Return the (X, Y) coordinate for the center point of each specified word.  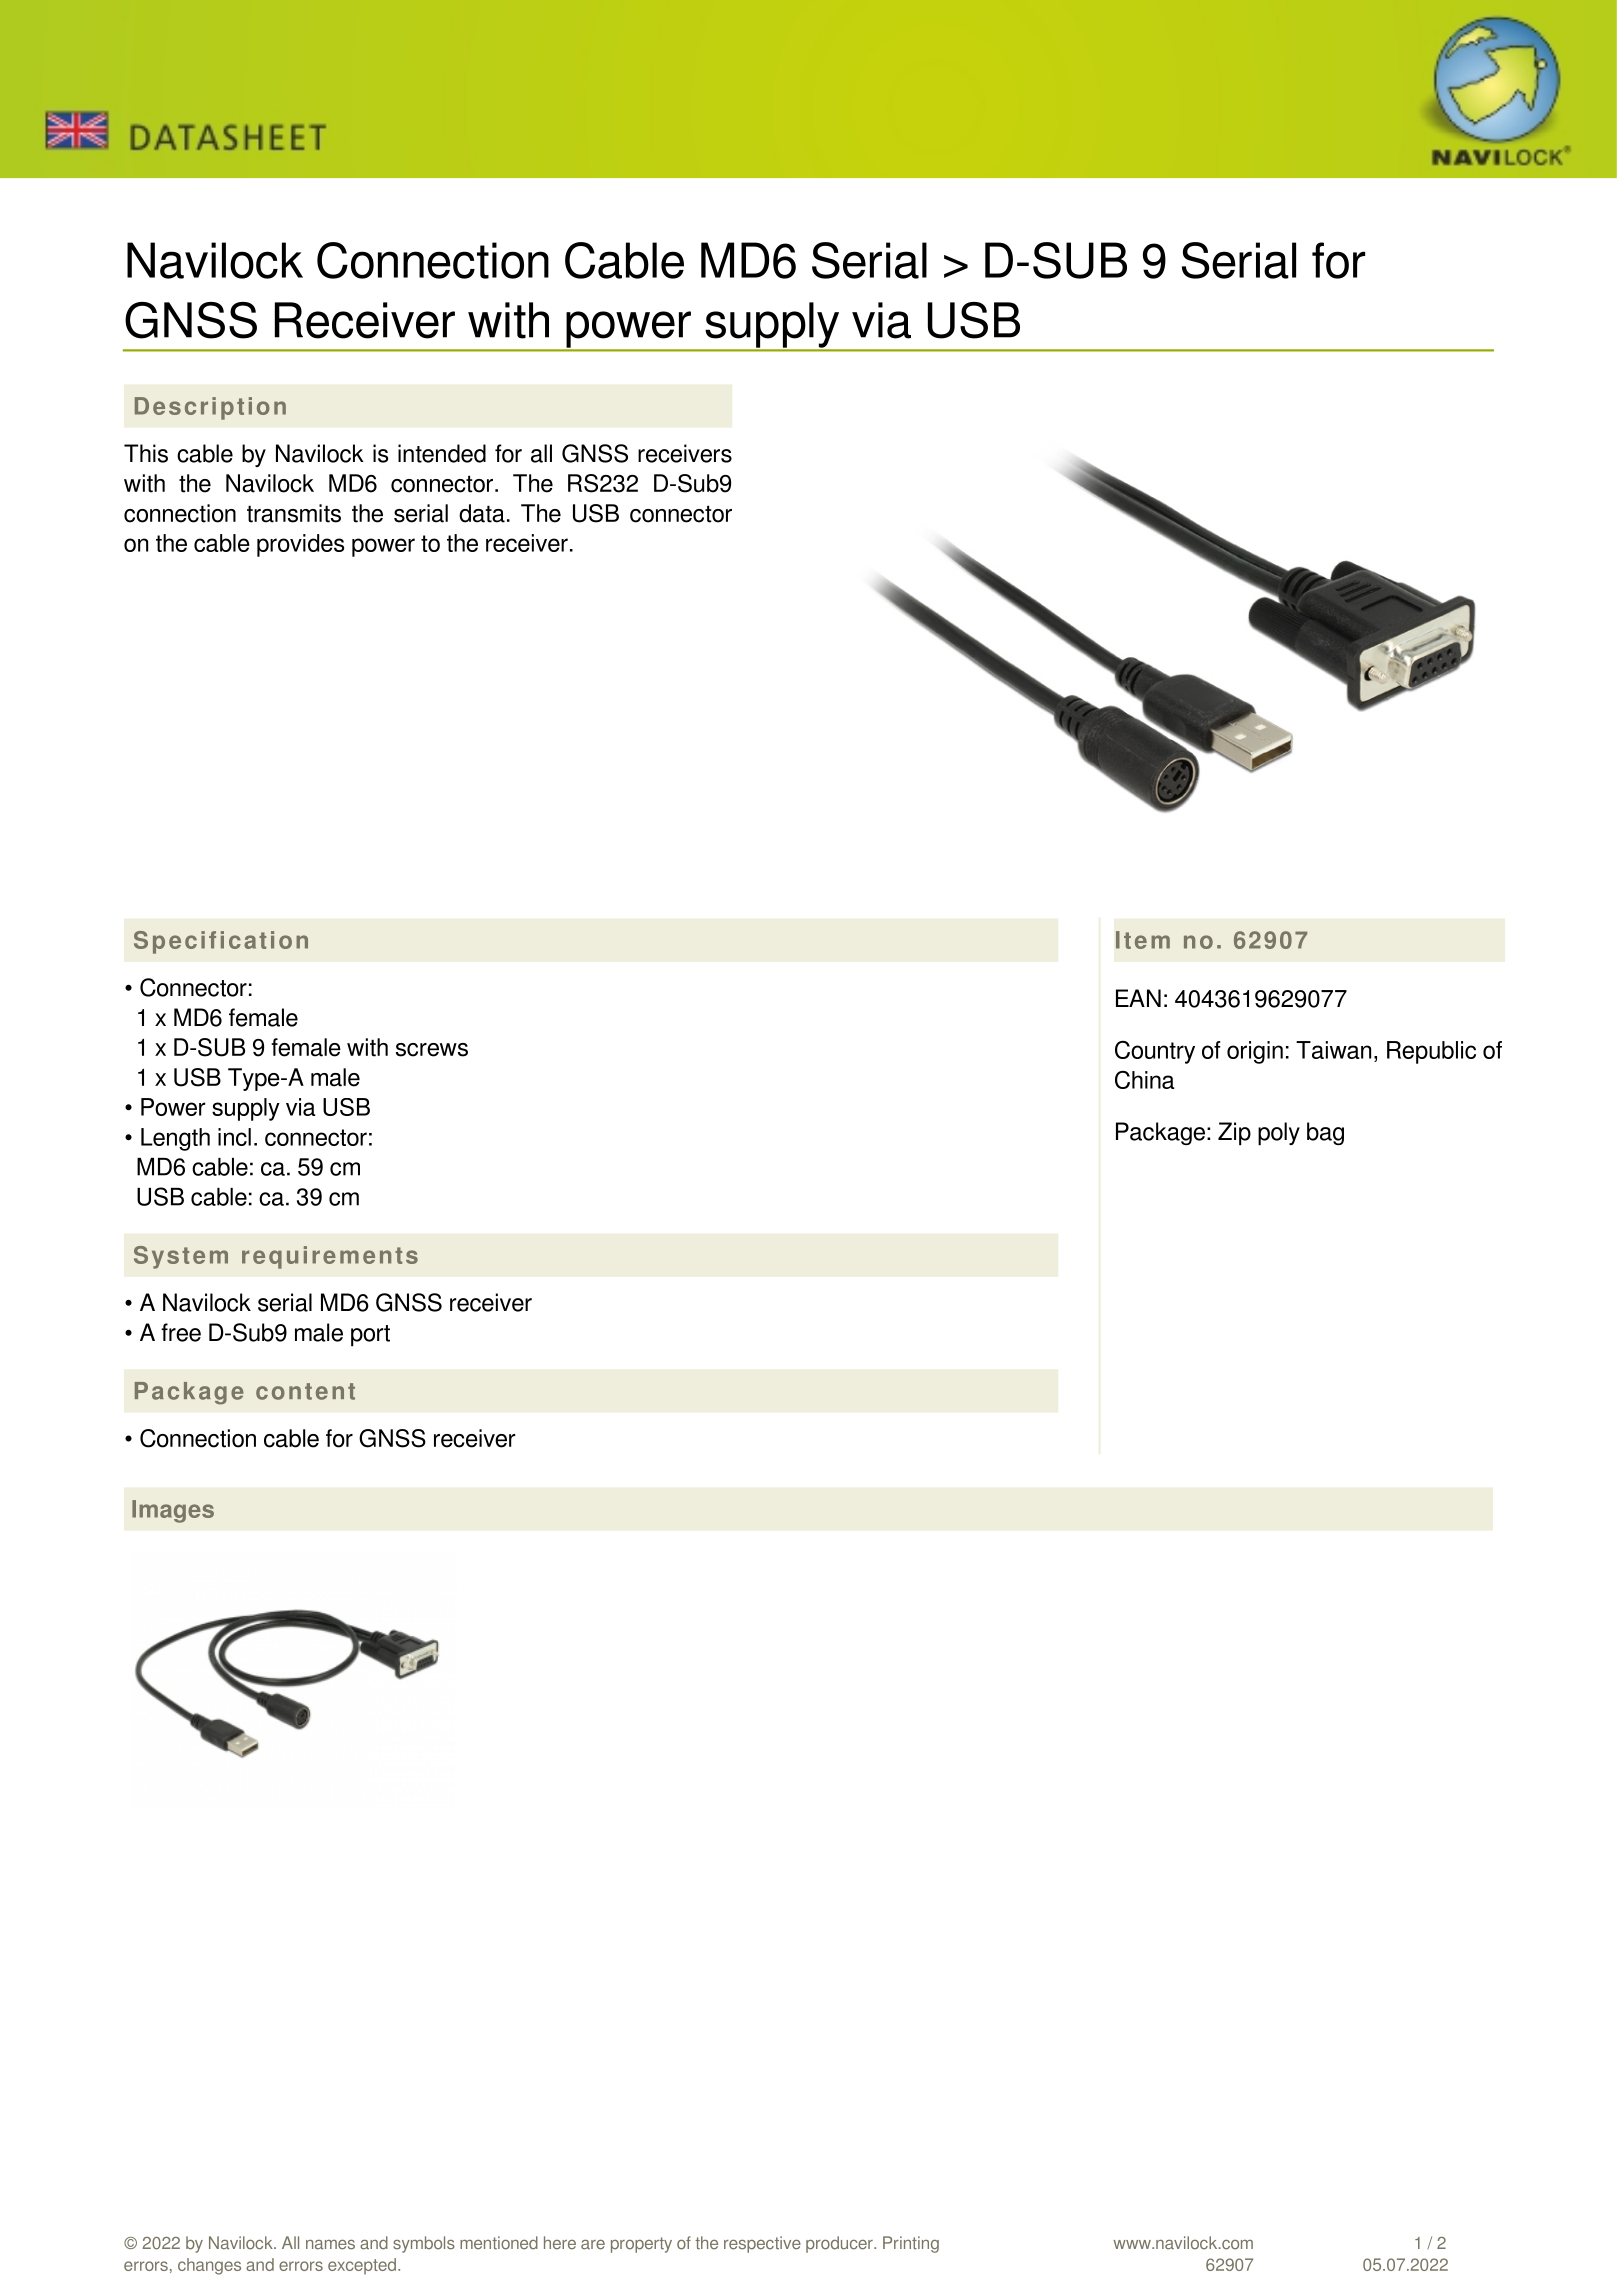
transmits (294, 513)
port (370, 1336)
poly (1279, 1134)
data (482, 513)
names (330, 2245)
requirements (330, 1257)
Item (1143, 940)
